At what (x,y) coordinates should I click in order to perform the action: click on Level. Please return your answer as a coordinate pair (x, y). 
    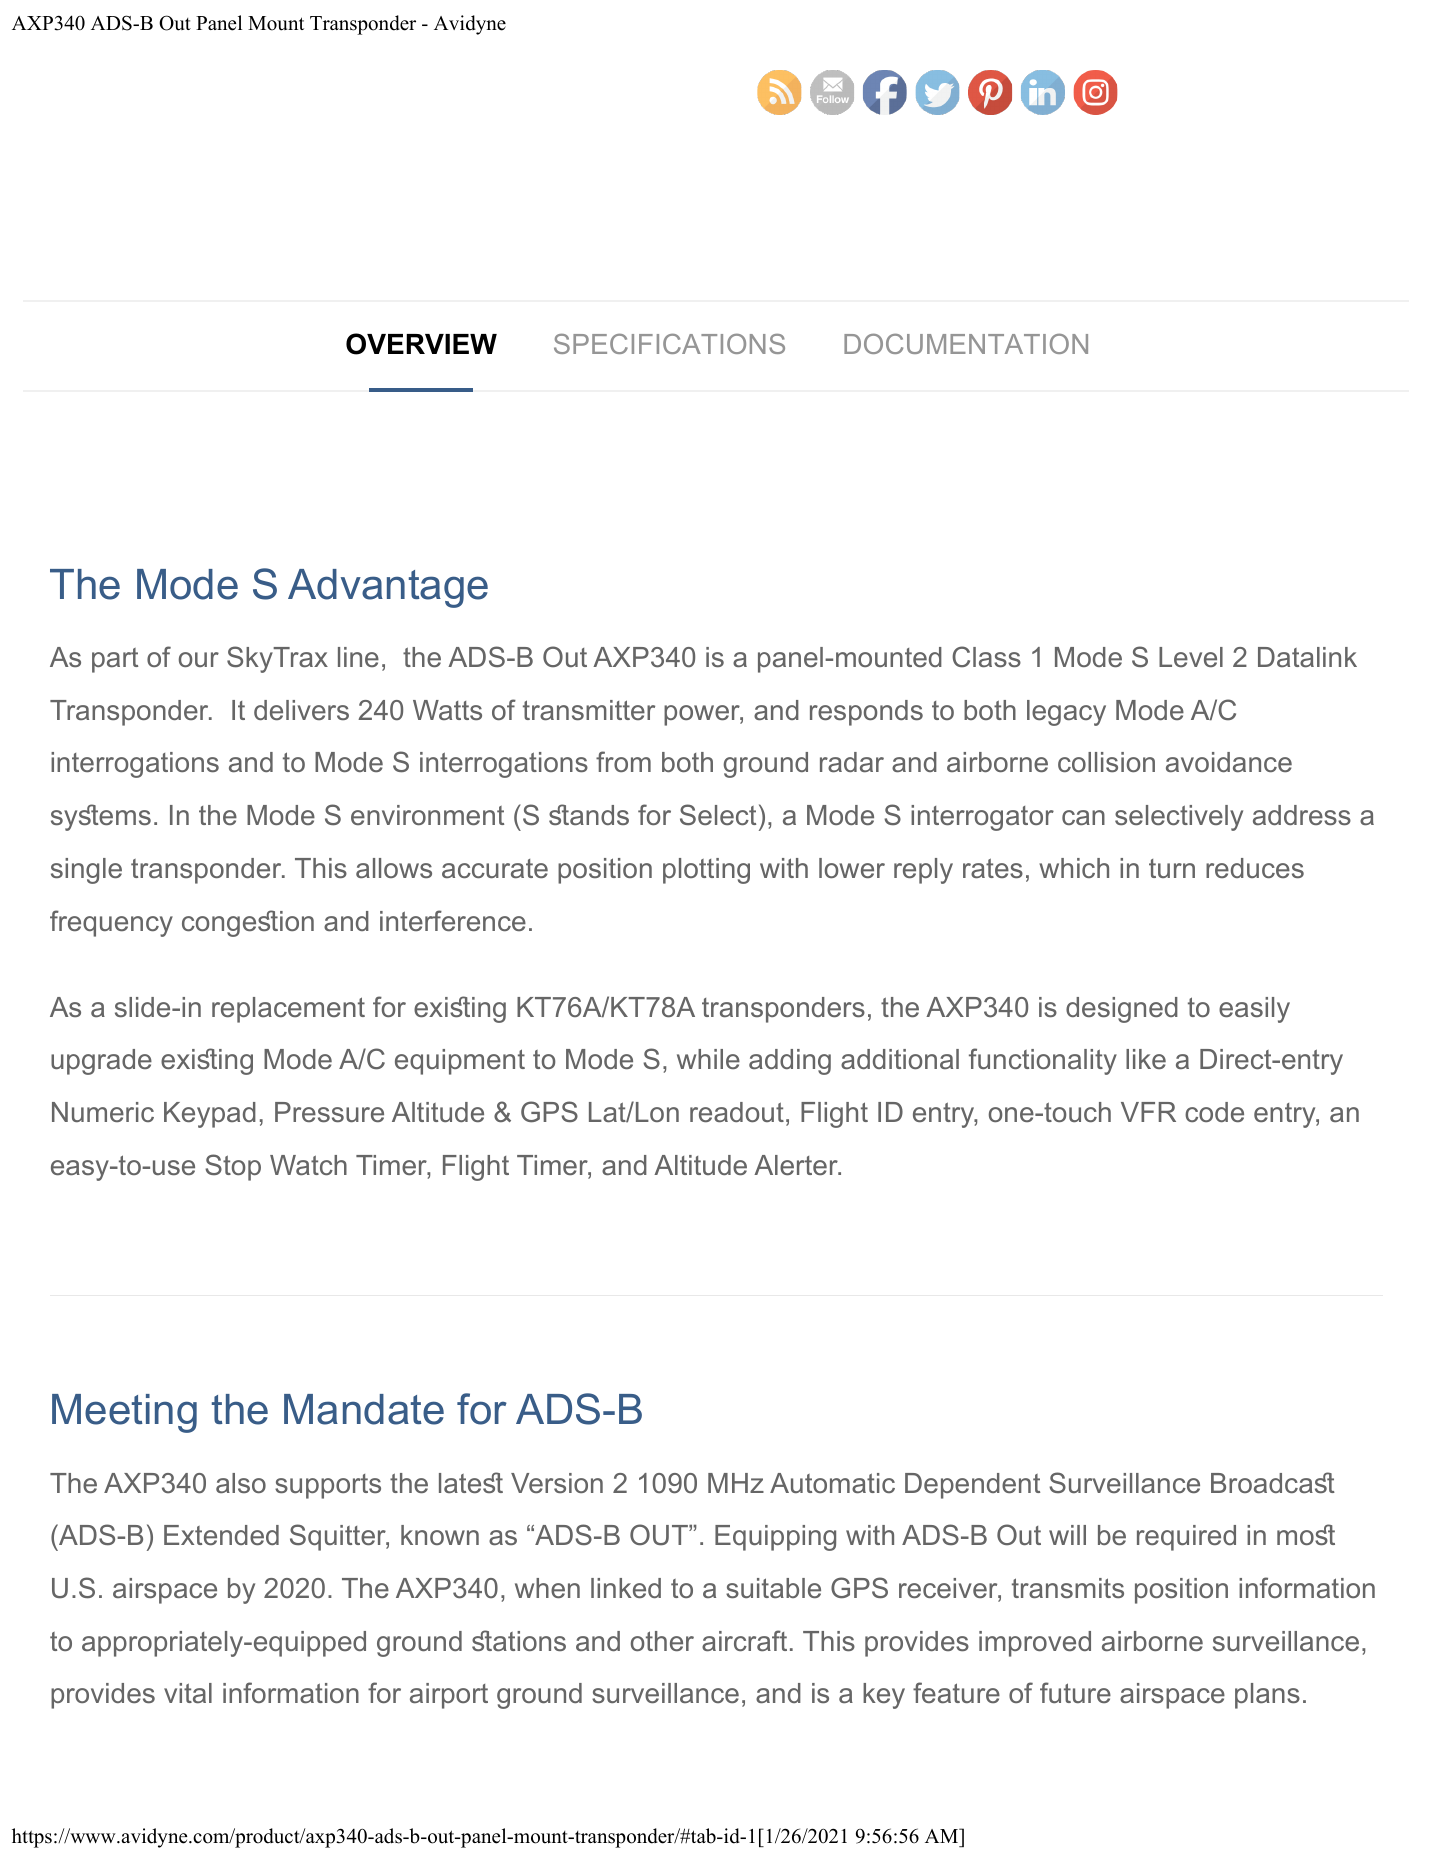
    Looking at the image, I should click on (1191, 657).
